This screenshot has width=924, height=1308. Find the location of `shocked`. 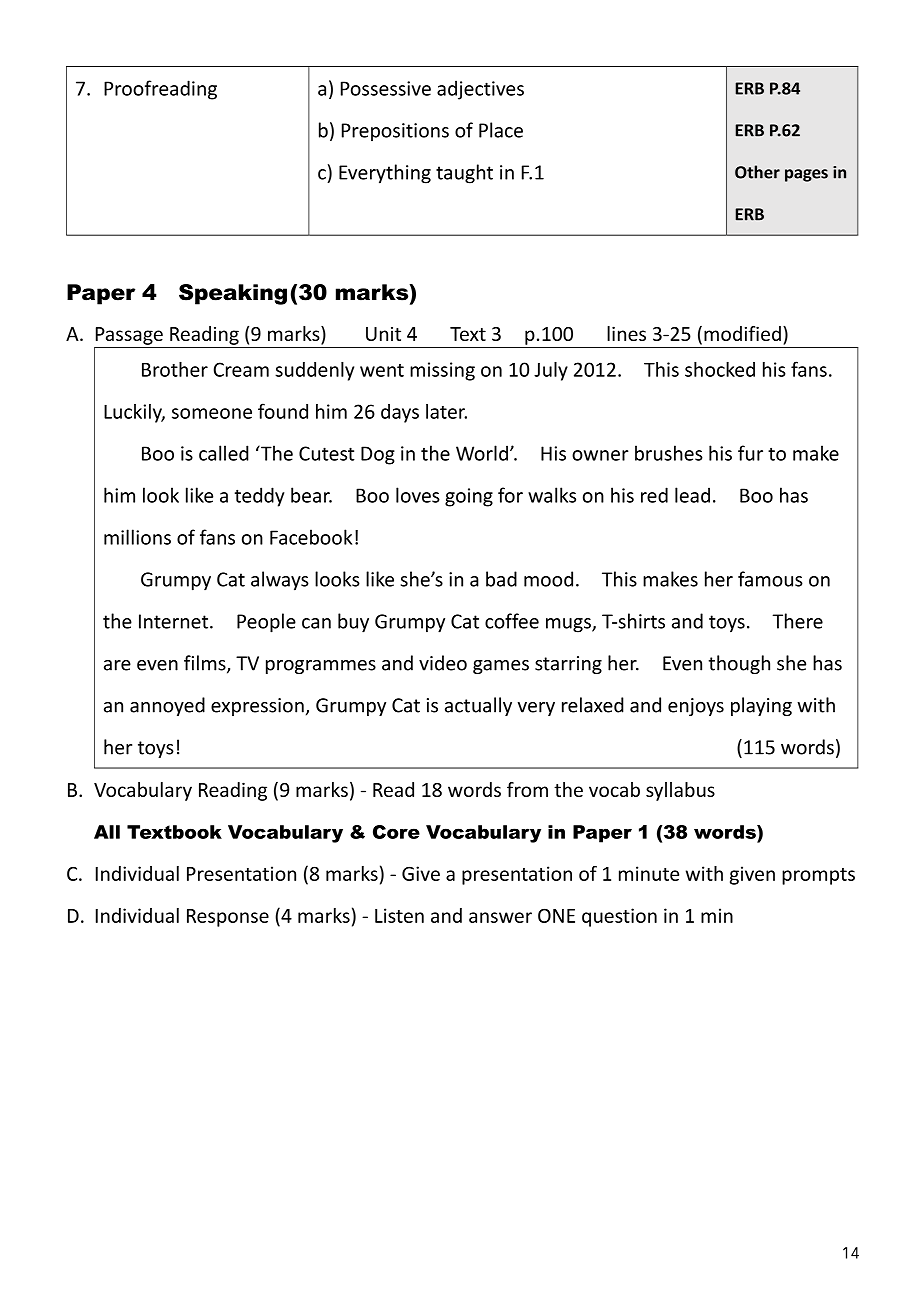

shocked is located at coordinates (720, 369).
